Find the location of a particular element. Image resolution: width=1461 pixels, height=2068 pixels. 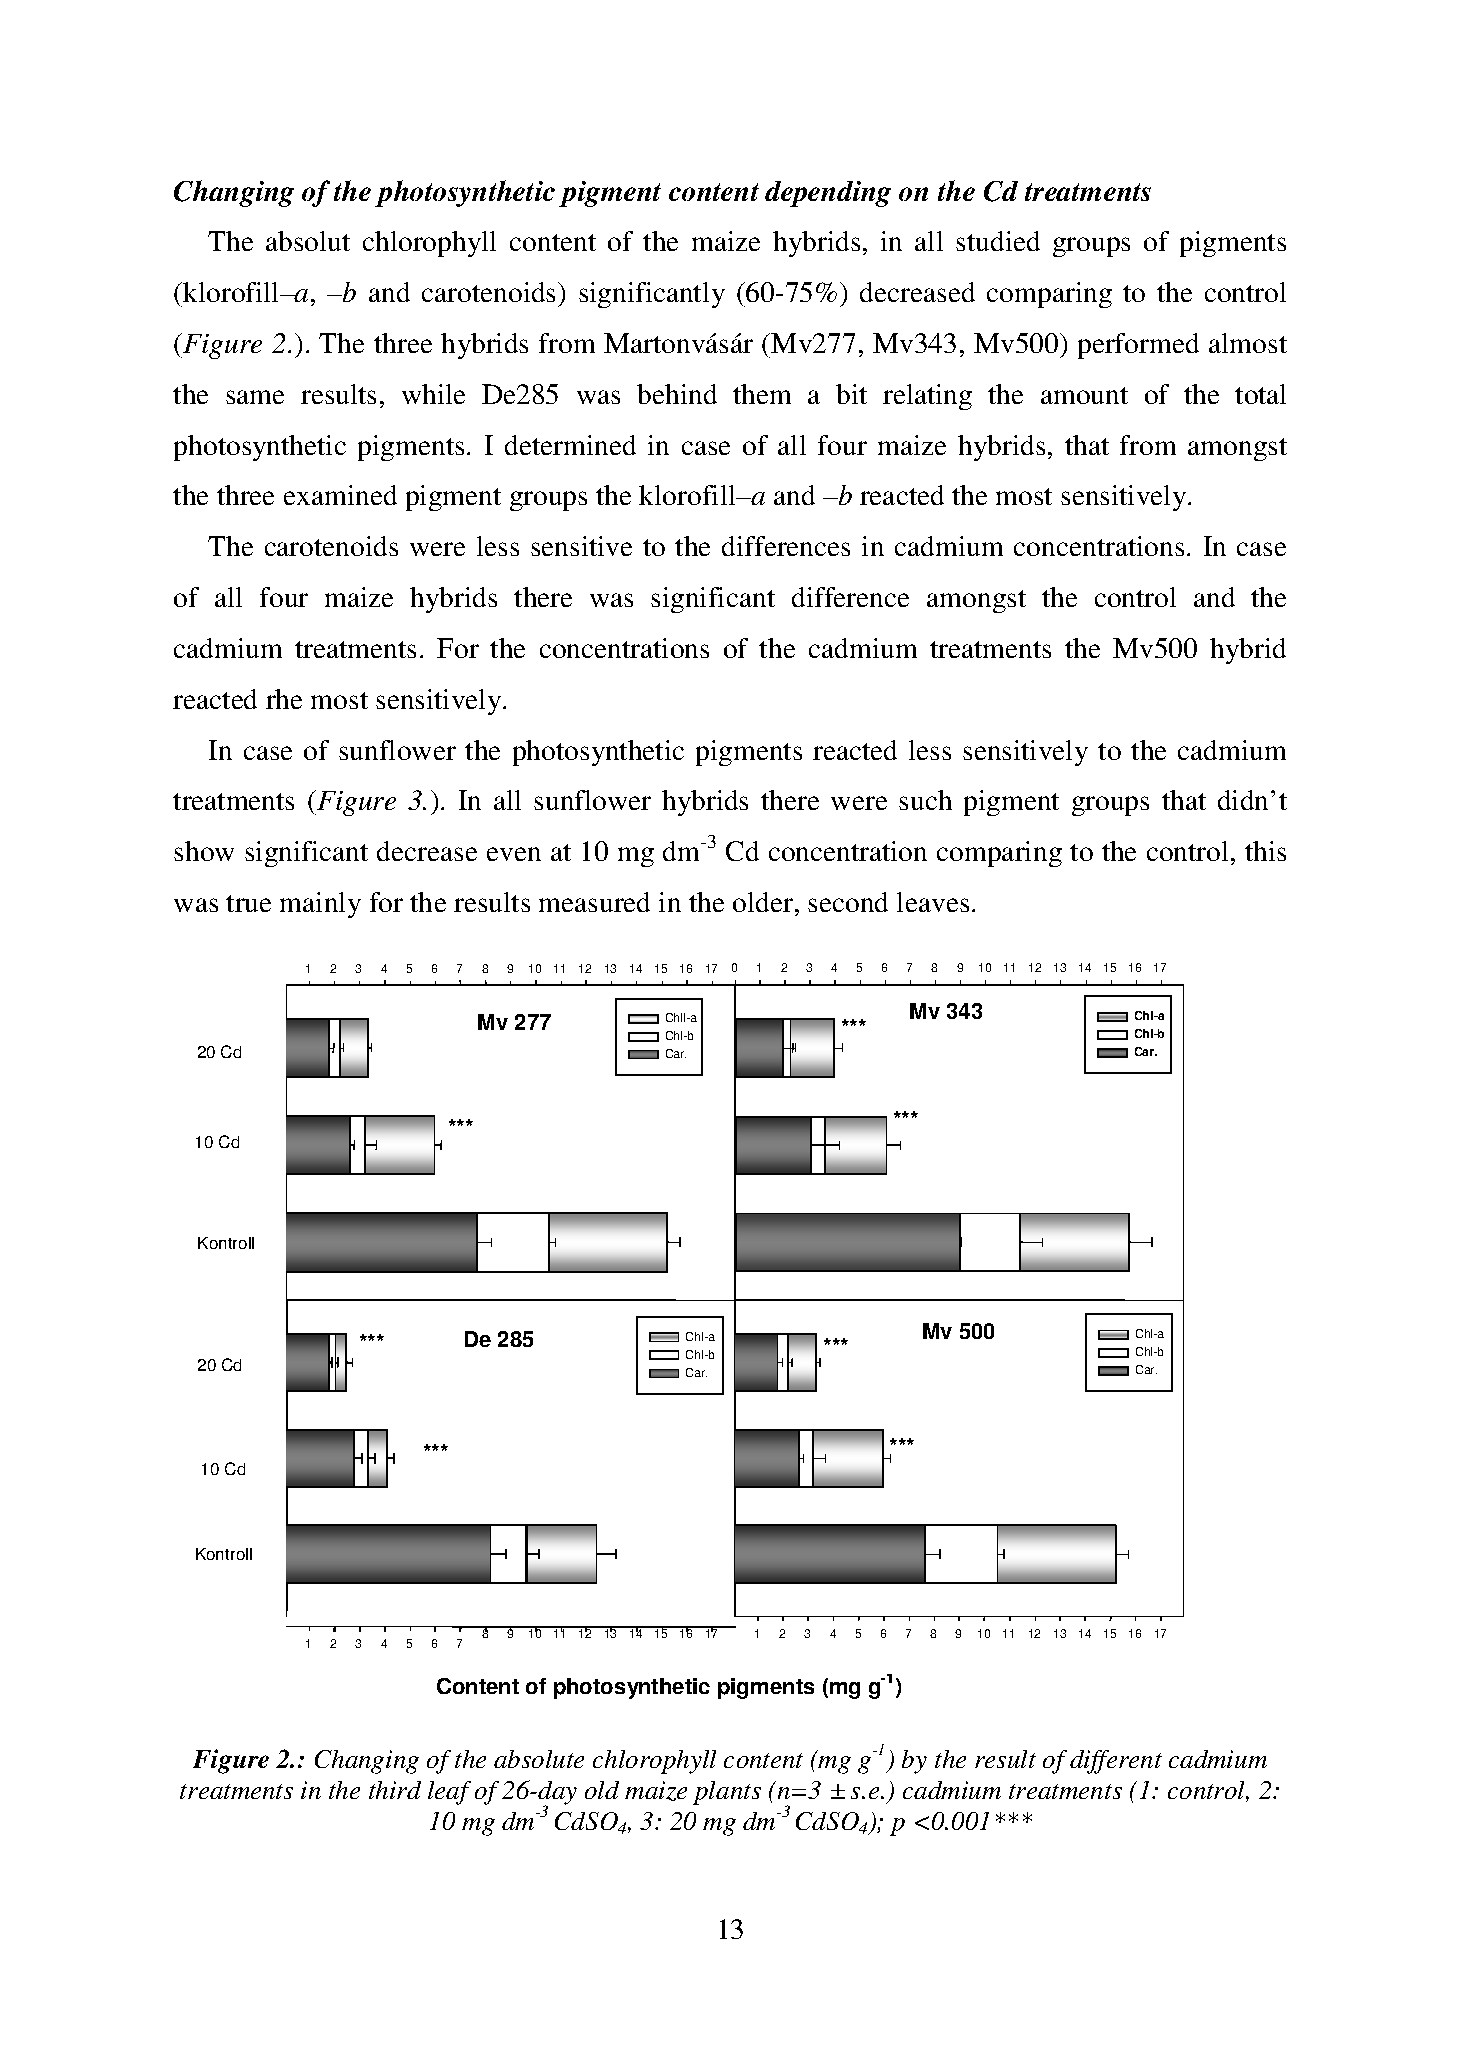

depending is located at coordinates (828, 194).
